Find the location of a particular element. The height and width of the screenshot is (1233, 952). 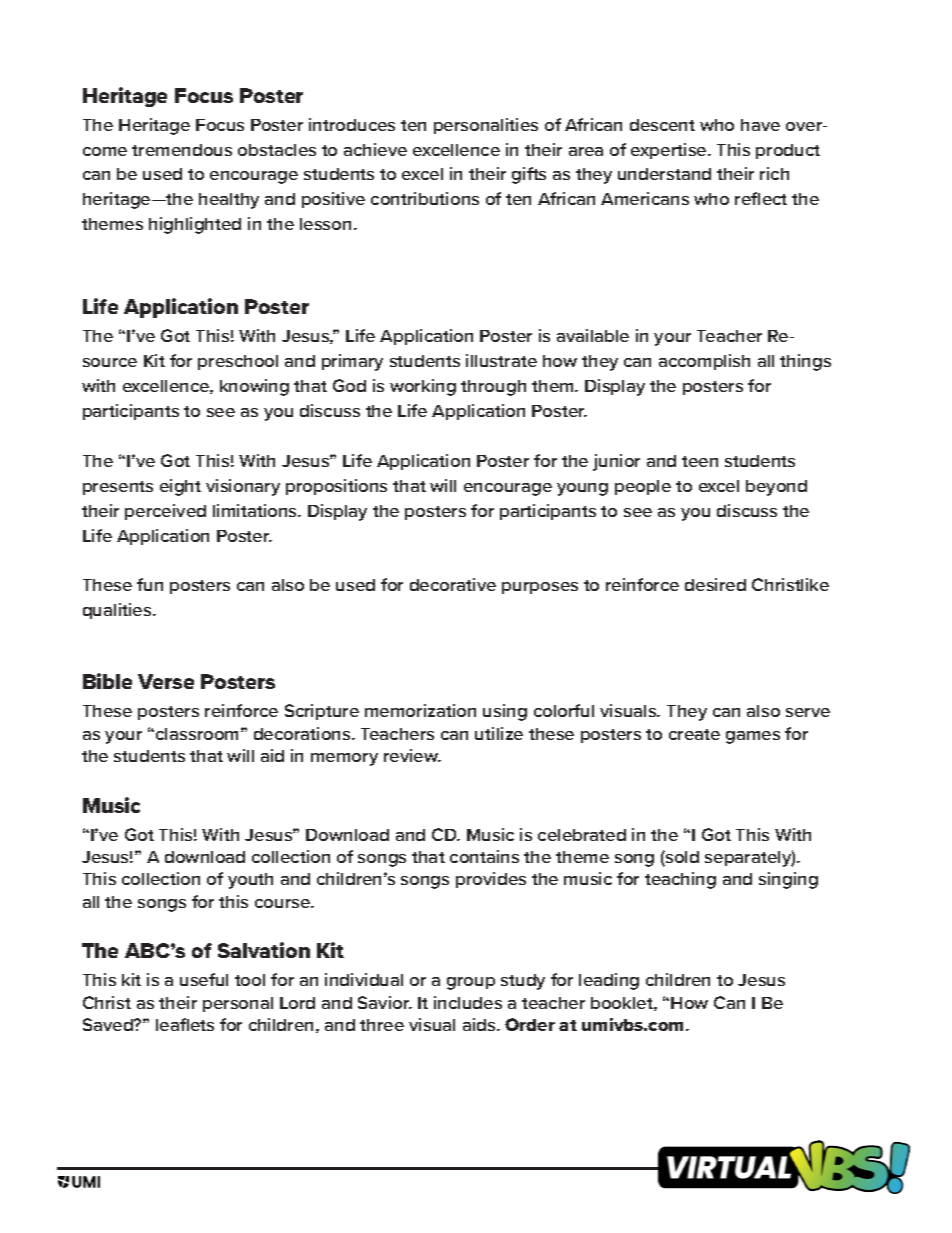

decorative is located at coordinates (453, 584).
